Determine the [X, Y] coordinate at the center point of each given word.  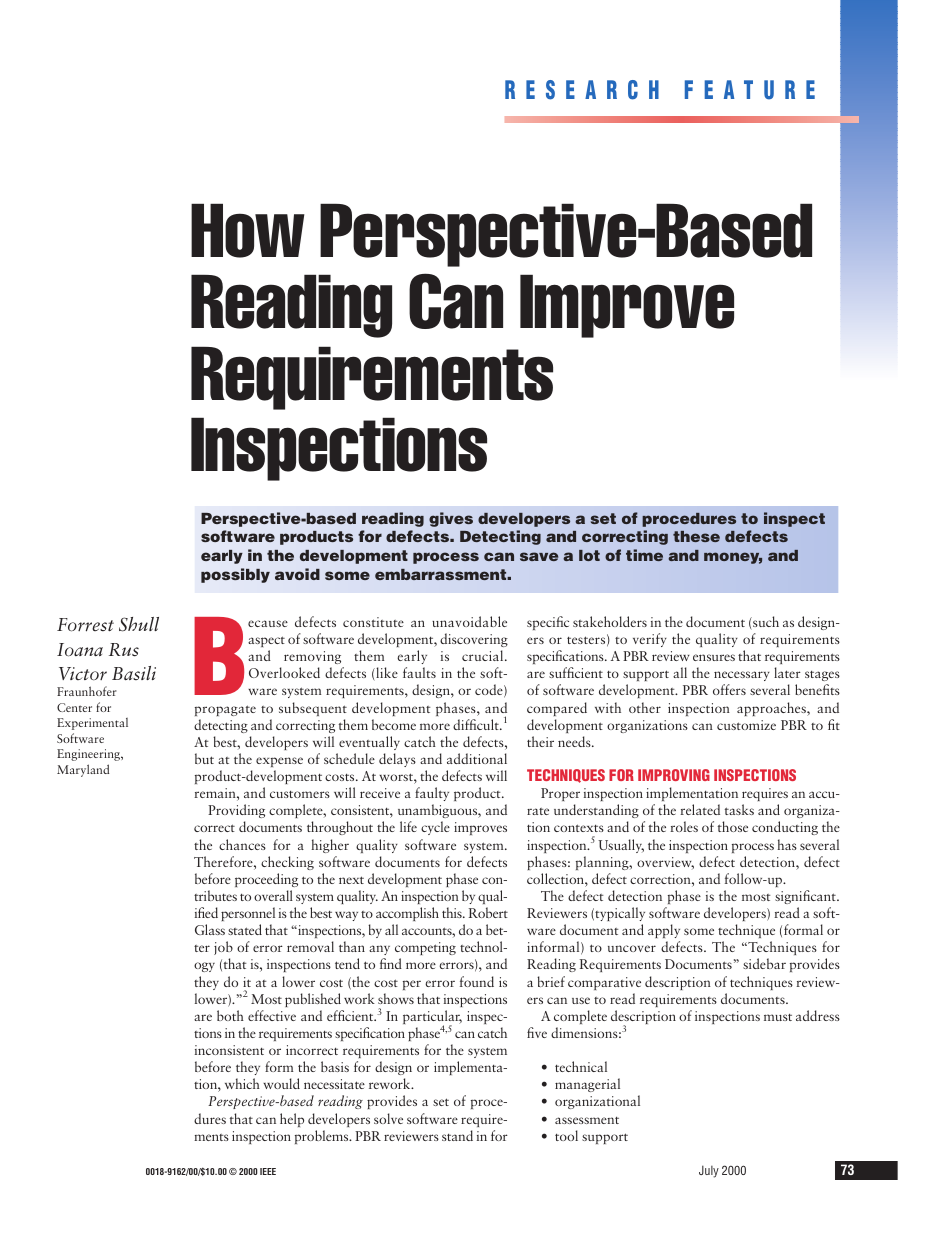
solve [388, 1118]
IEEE [268, 1171]
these [696, 536]
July [709, 1171]
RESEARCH [582, 90]
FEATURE [750, 90]
